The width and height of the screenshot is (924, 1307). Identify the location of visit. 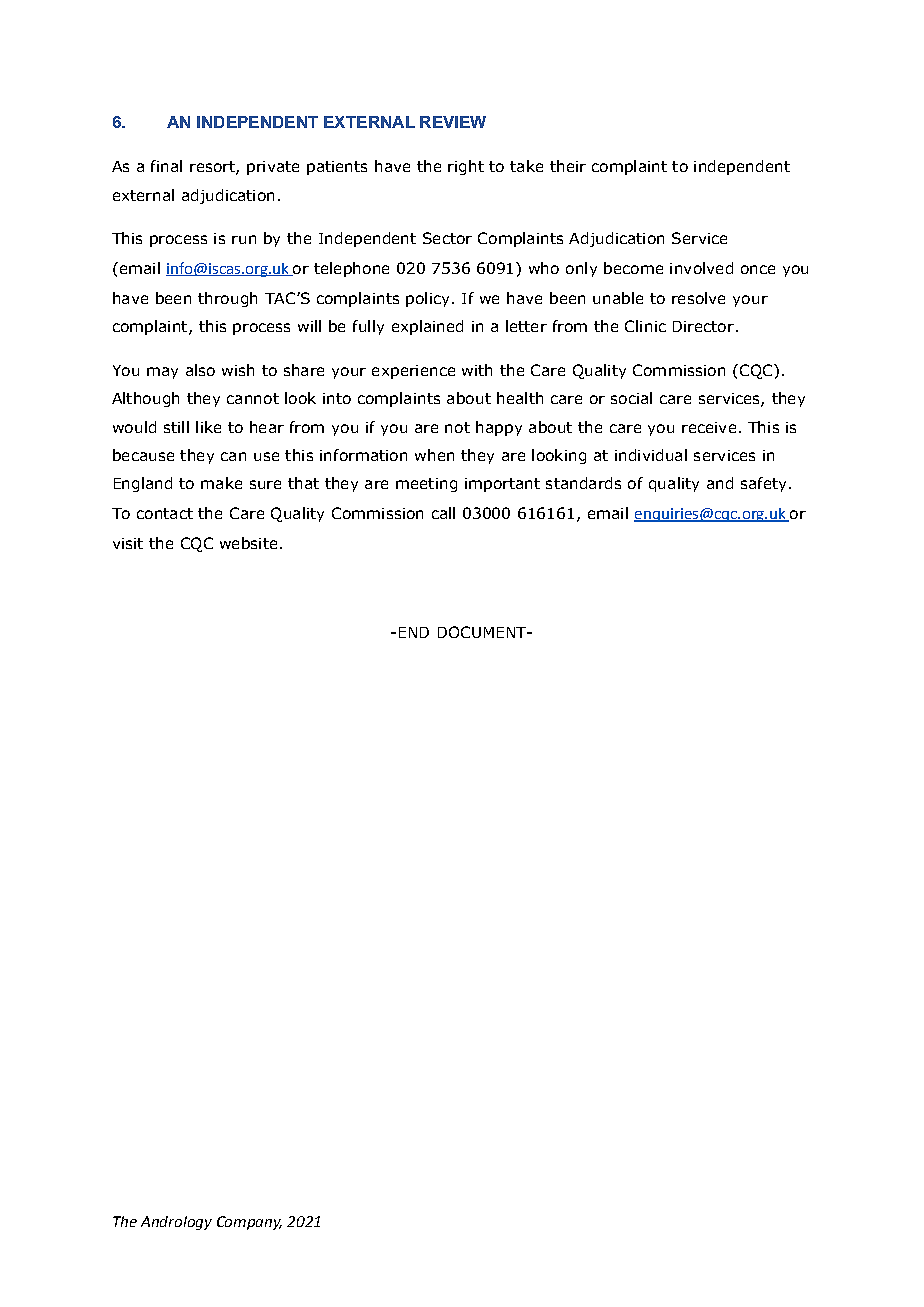
(128, 543).
